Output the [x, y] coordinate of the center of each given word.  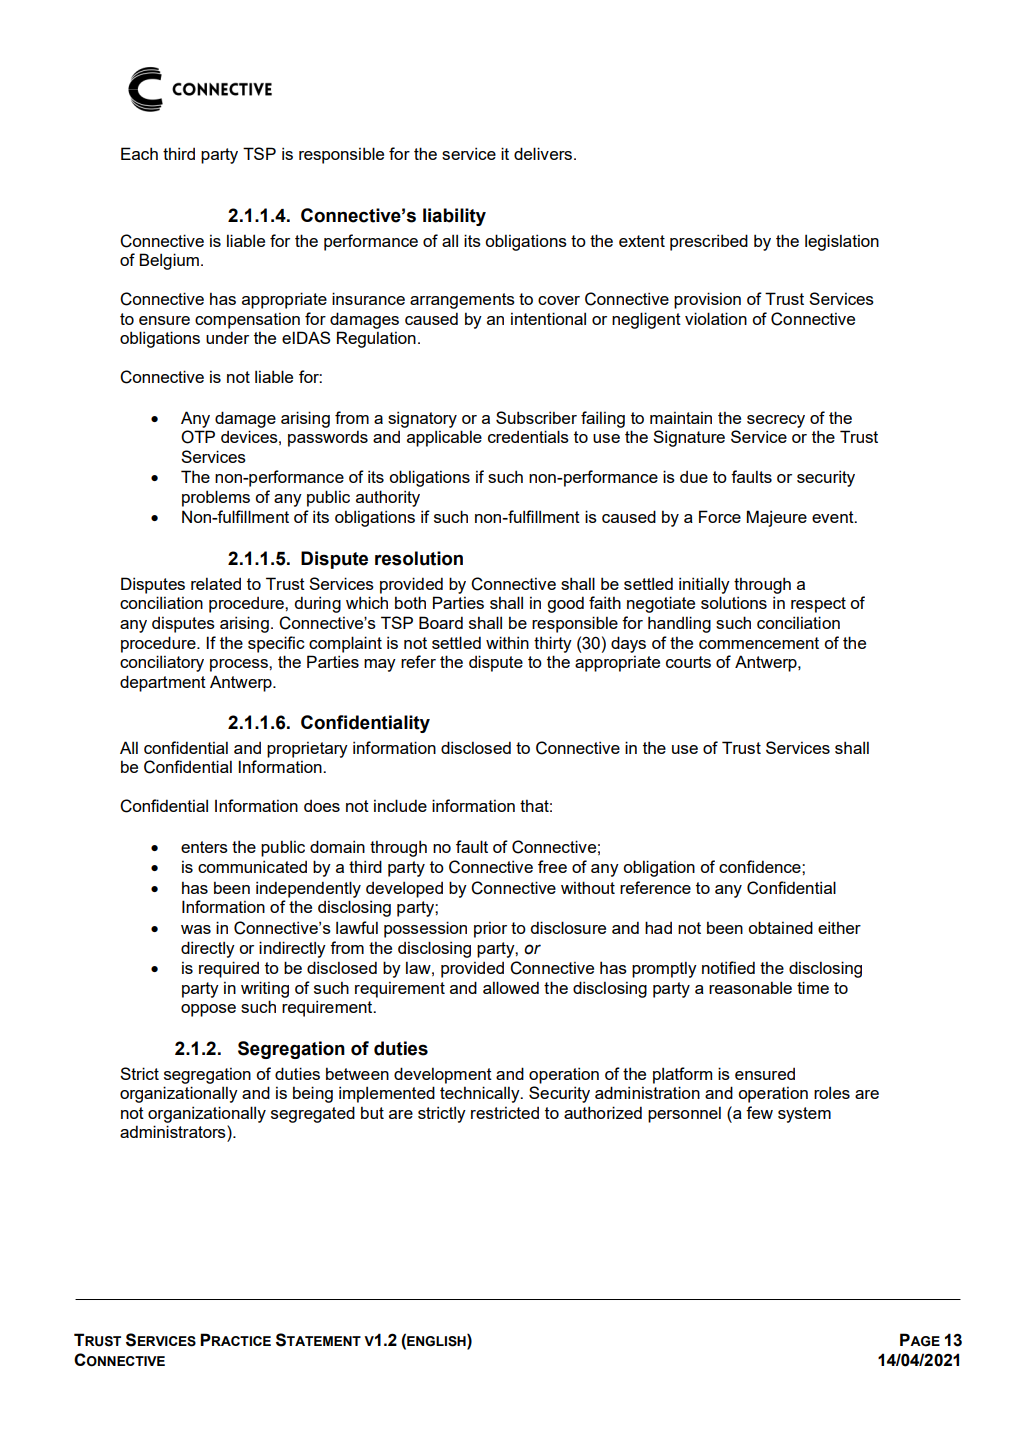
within [507, 642]
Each [139, 153]
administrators [174, 1131]
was [196, 929]
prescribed [709, 242]
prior [490, 929]
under [227, 337]
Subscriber [536, 417]
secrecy [776, 421]
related [216, 583]
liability [454, 217]
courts [688, 662]
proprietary [307, 749]
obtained [780, 927]
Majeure [777, 518]
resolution [419, 558]
